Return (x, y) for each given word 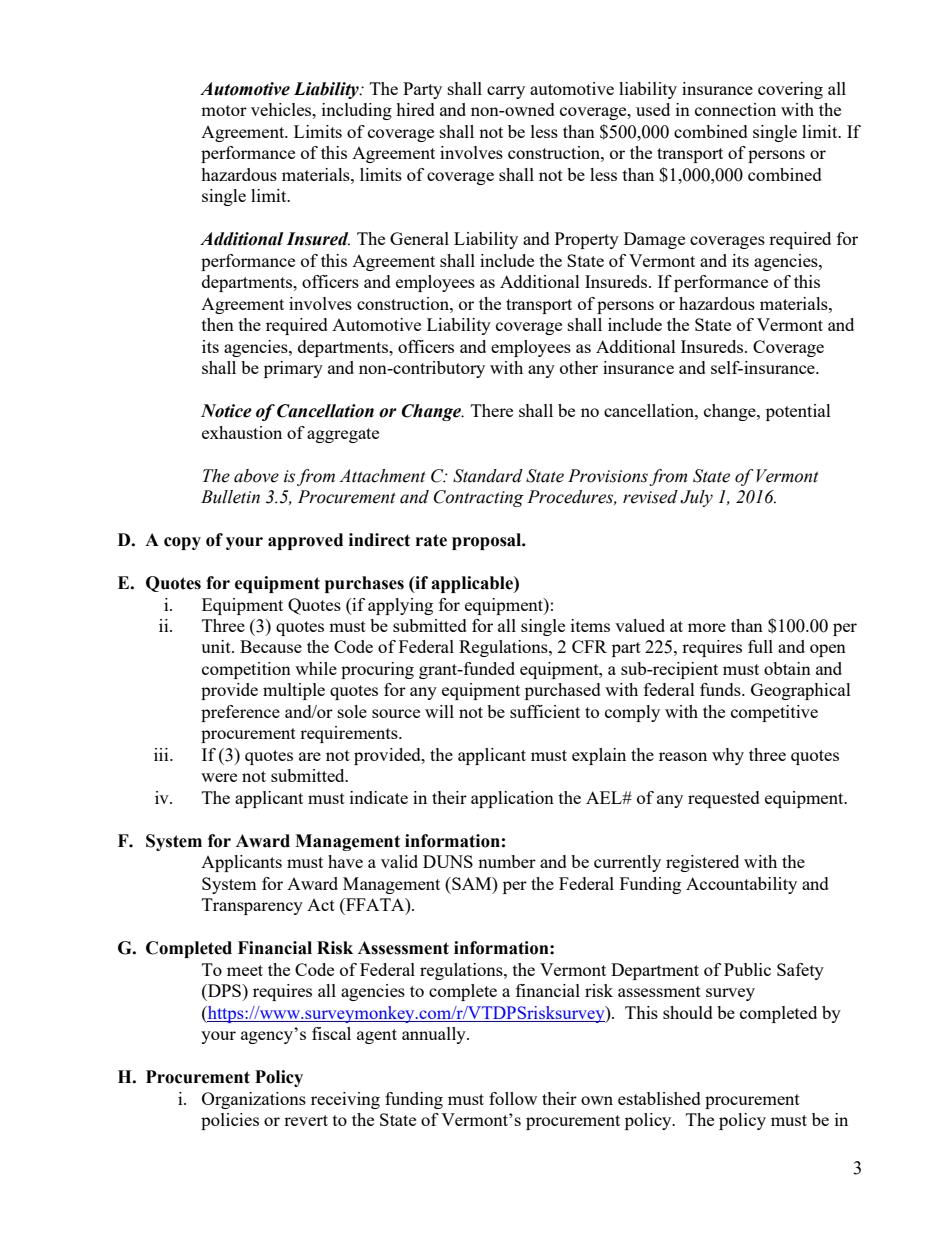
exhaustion (242, 432)
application (512, 799)
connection (735, 109)
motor (224, 110)
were (219, 777)
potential (798, 412)
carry (506, 92)
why (728, 756)
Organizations (254, 1100)
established (659, 1098)
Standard (488, 476)
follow (513, 1098)
